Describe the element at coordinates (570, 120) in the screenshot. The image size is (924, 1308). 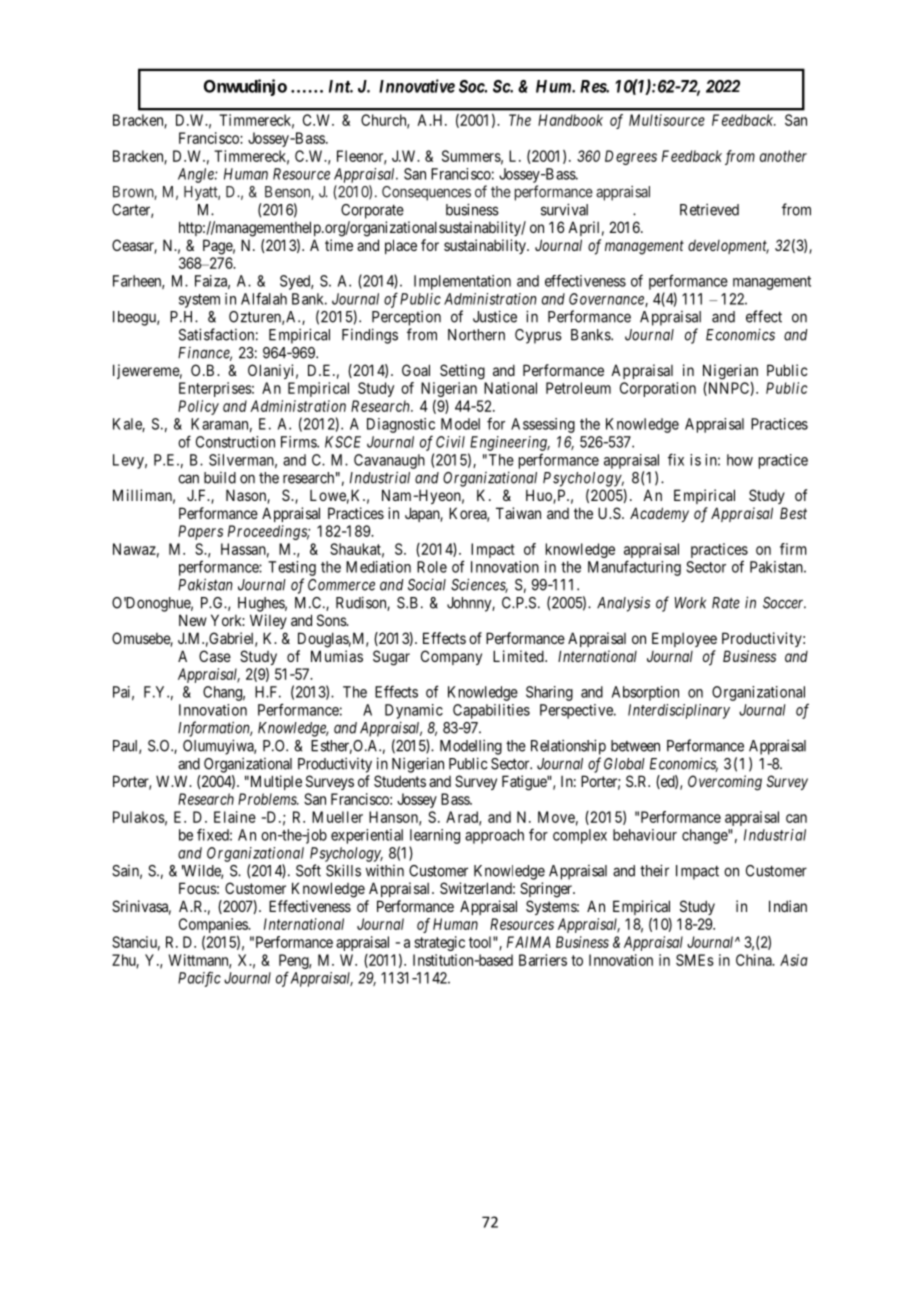
I see `Handbook` at that location.
